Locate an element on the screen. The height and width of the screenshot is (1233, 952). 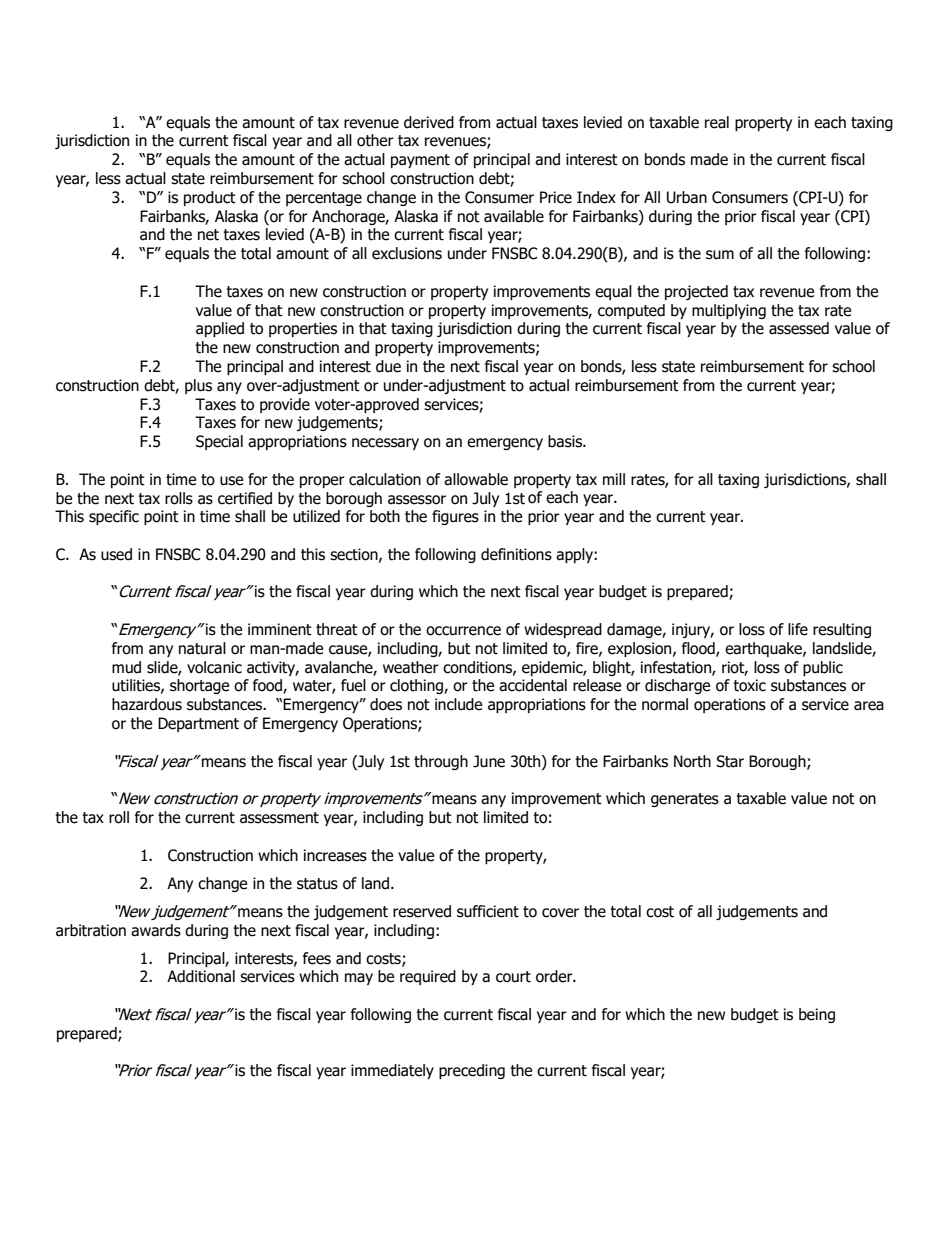
preceding is located at coordinates (472, 1071).
